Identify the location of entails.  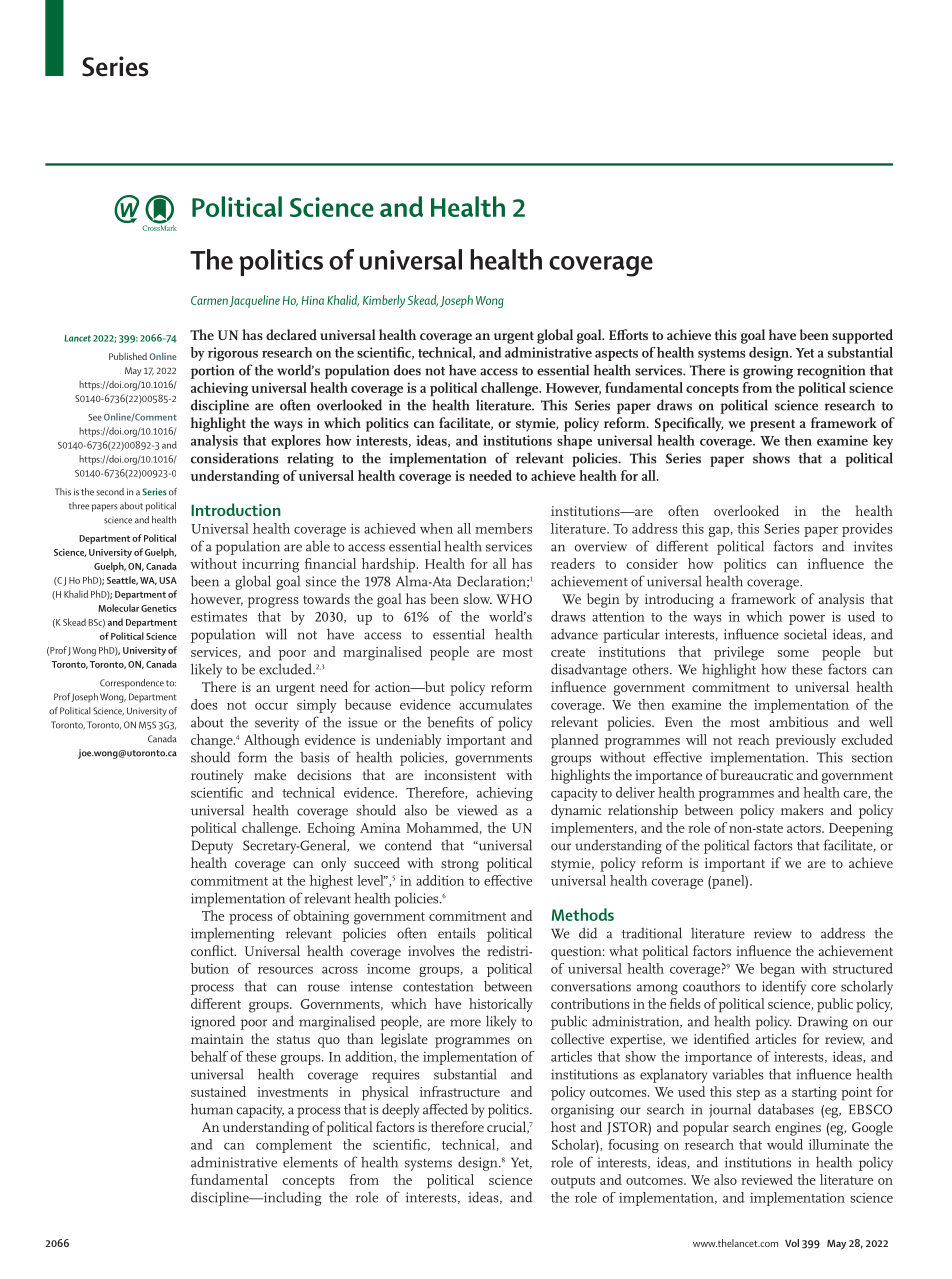
(457, 933).
